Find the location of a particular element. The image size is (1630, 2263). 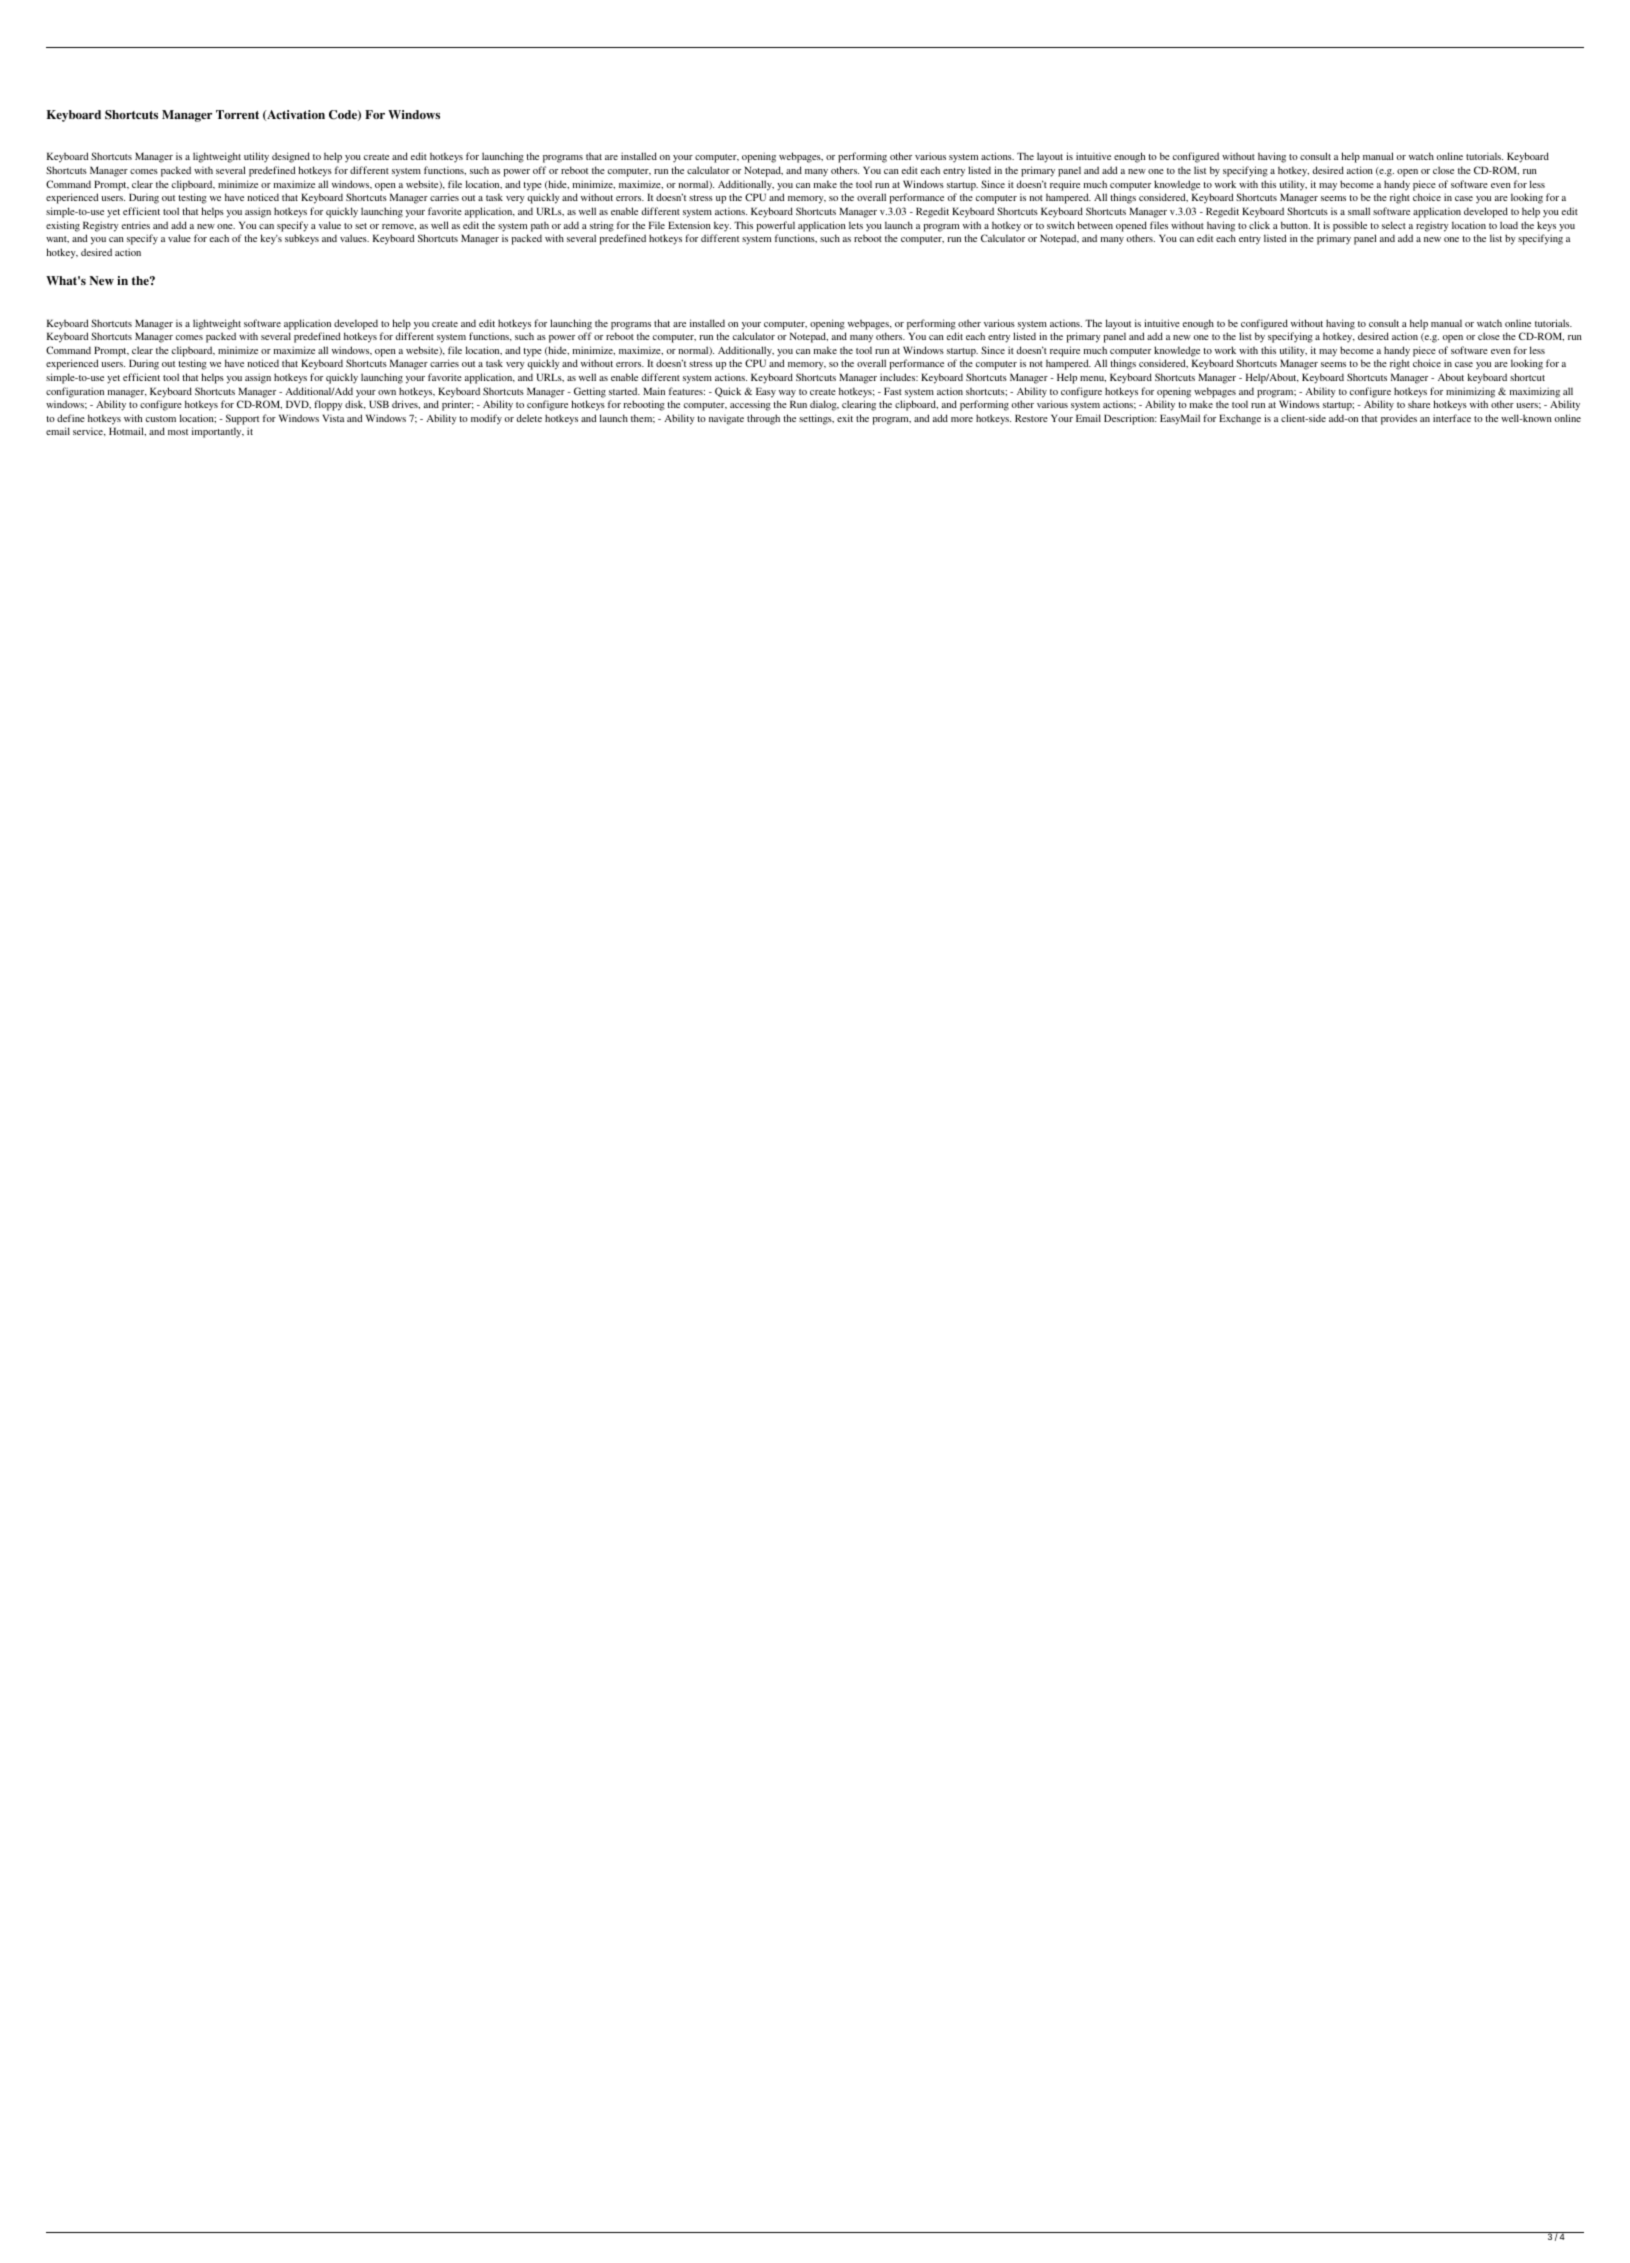

small is located at coordinates (1359, 211).
